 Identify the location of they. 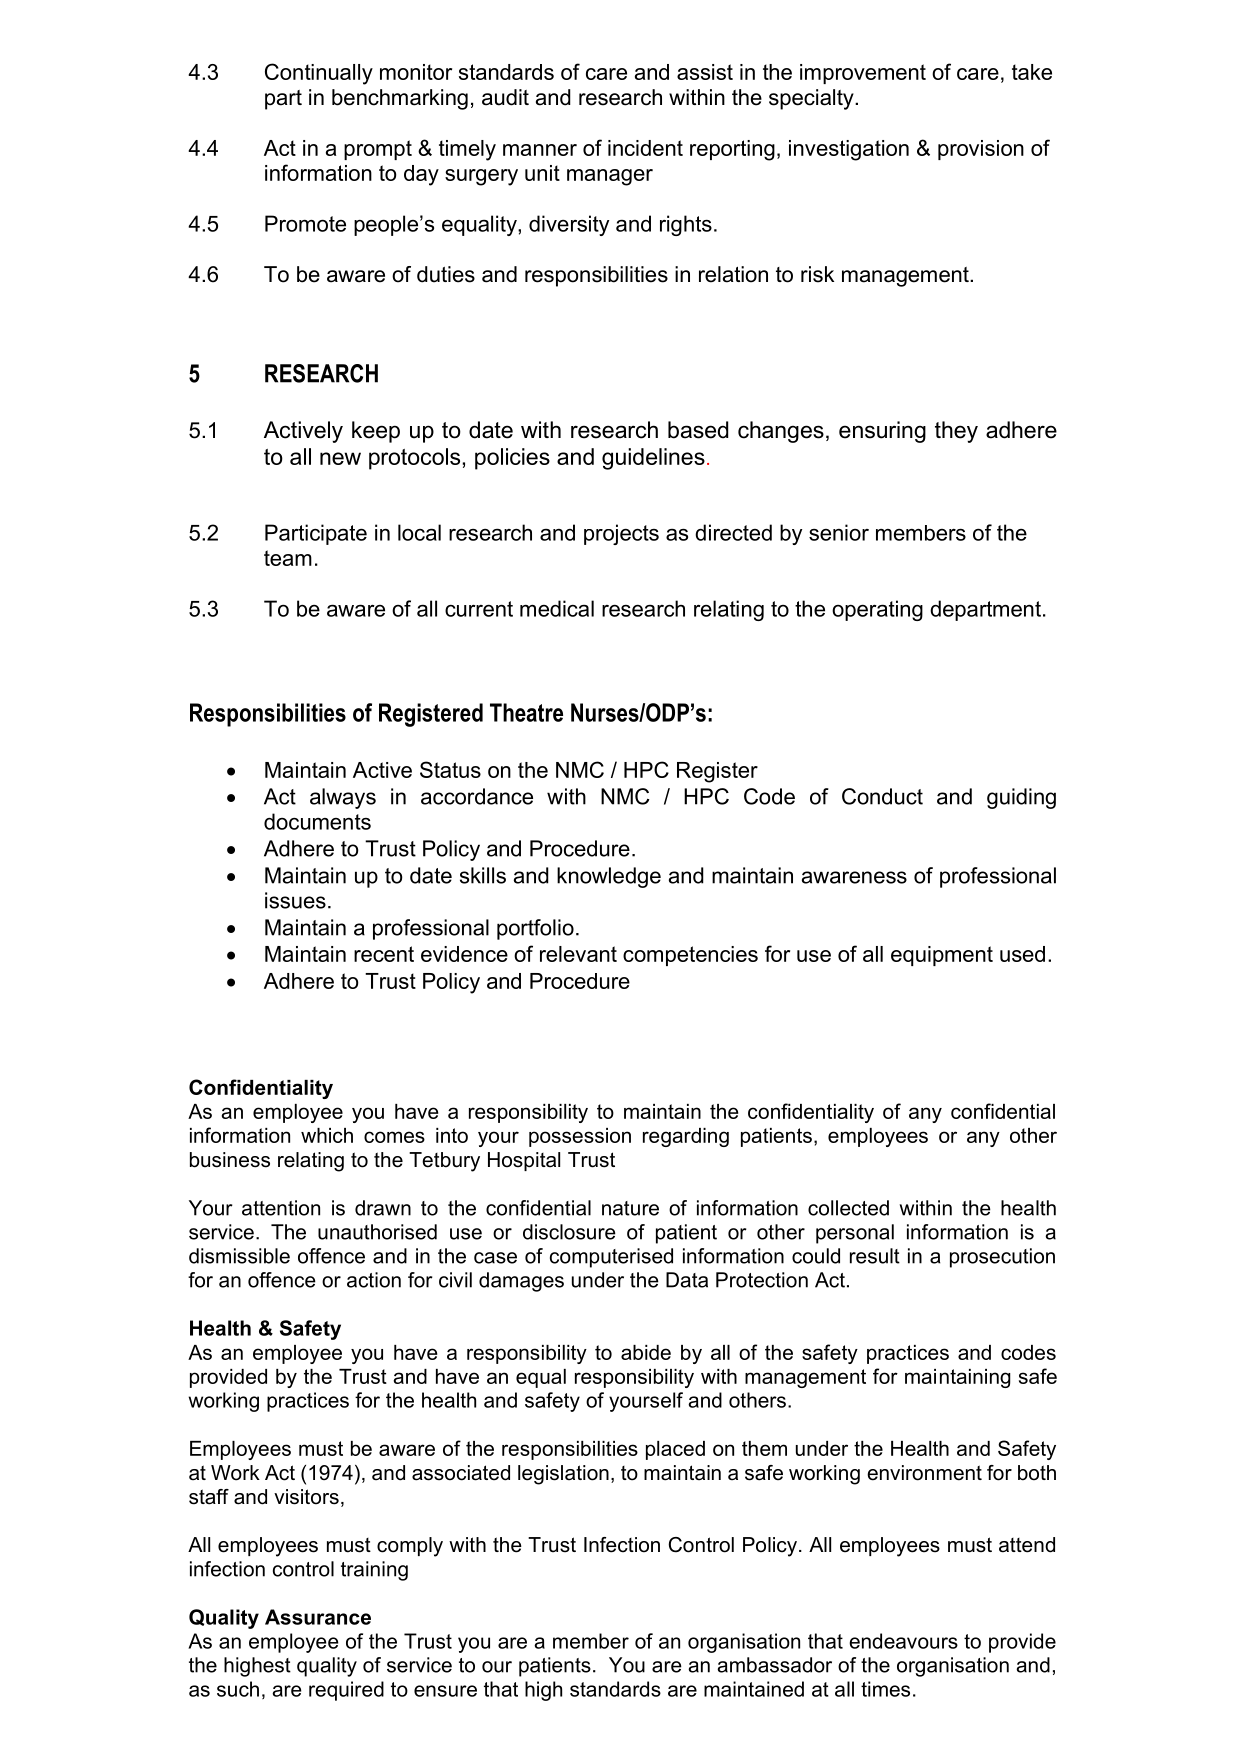
(956, 432).
